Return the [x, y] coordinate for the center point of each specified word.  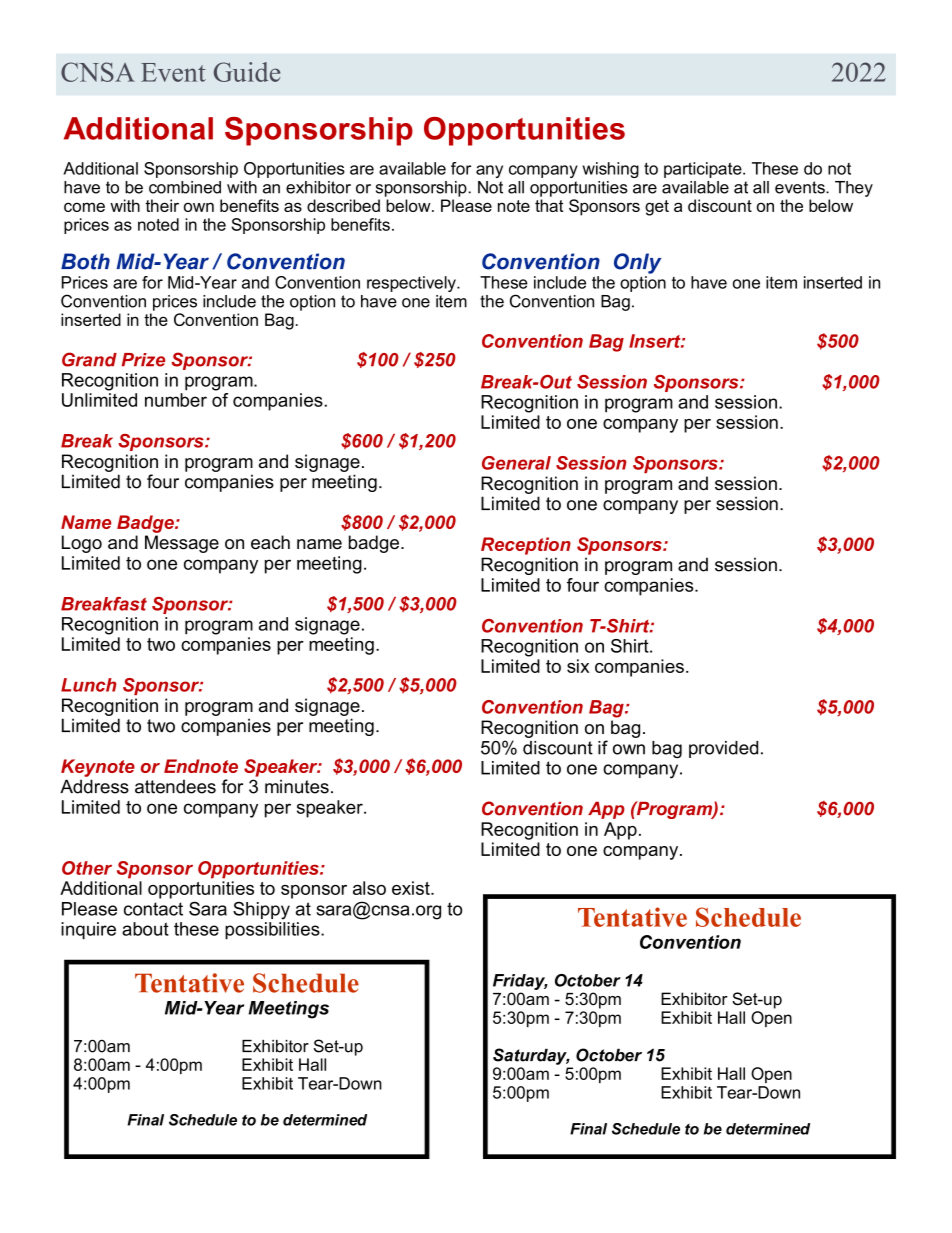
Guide [247, 72]
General [516, 463]
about [145, 929]
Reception [526, 546]
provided [723, 749]
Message [182, 544]
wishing [611, 170]
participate [704, 170]
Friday [520, 982]
